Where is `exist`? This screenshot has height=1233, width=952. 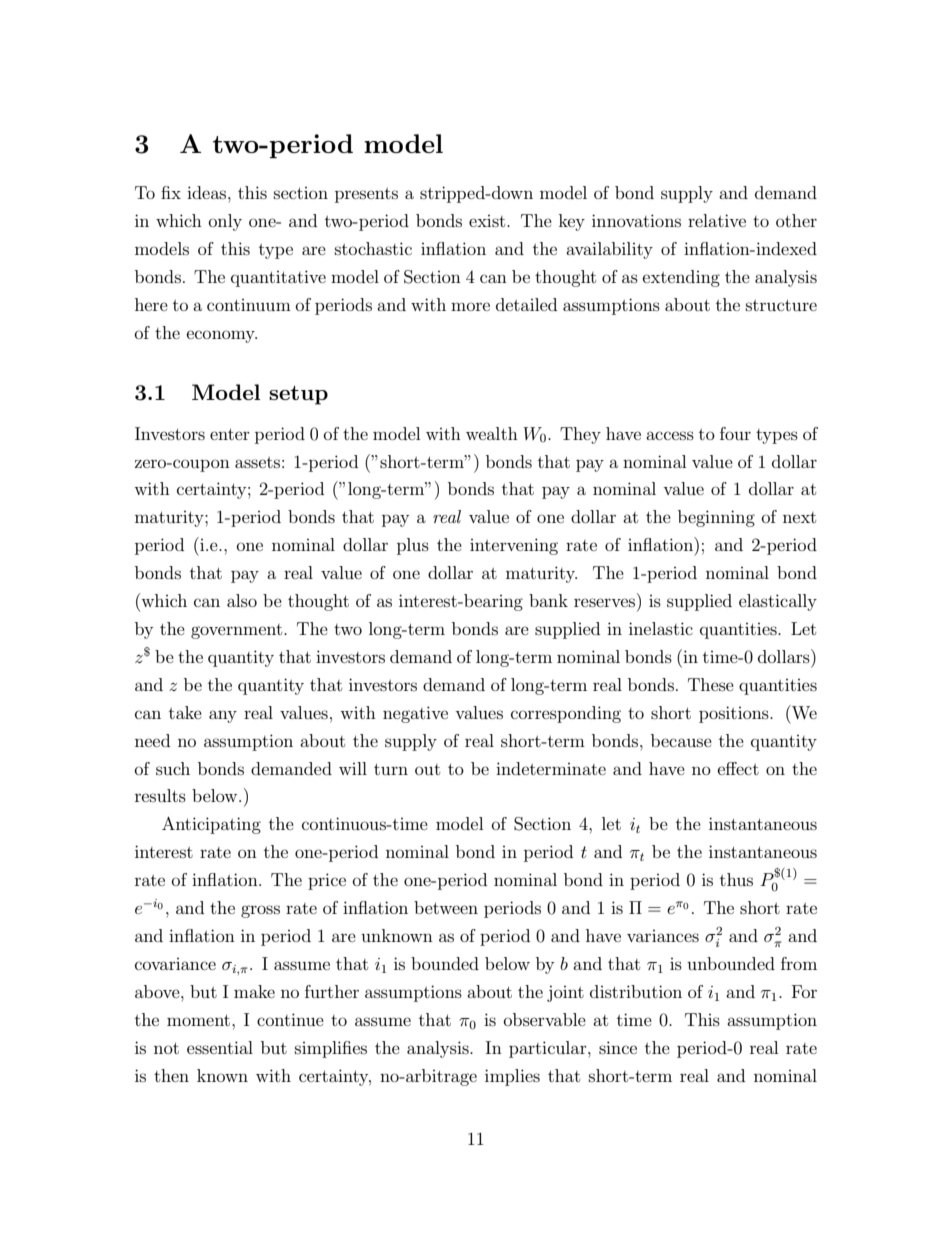 exist is located at coordinates (488, 221).
